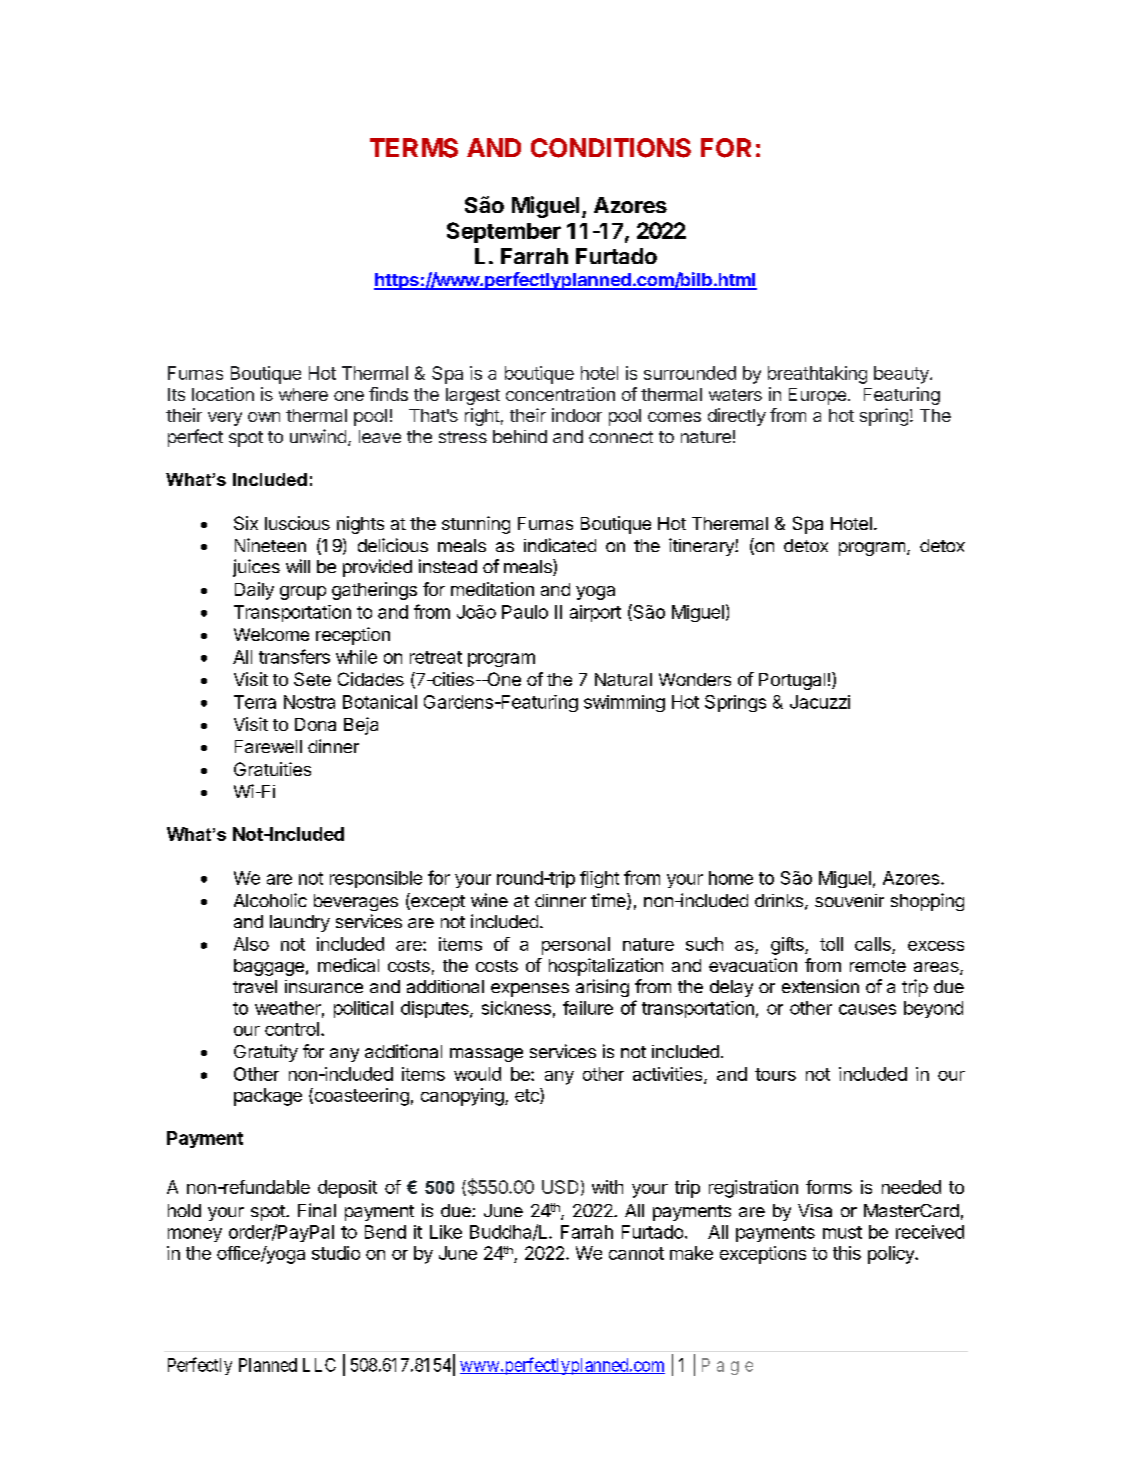  What do you see at coordinates (817, 375) in the document?
I see `breathtaking` at bounding box center [817, 375].
